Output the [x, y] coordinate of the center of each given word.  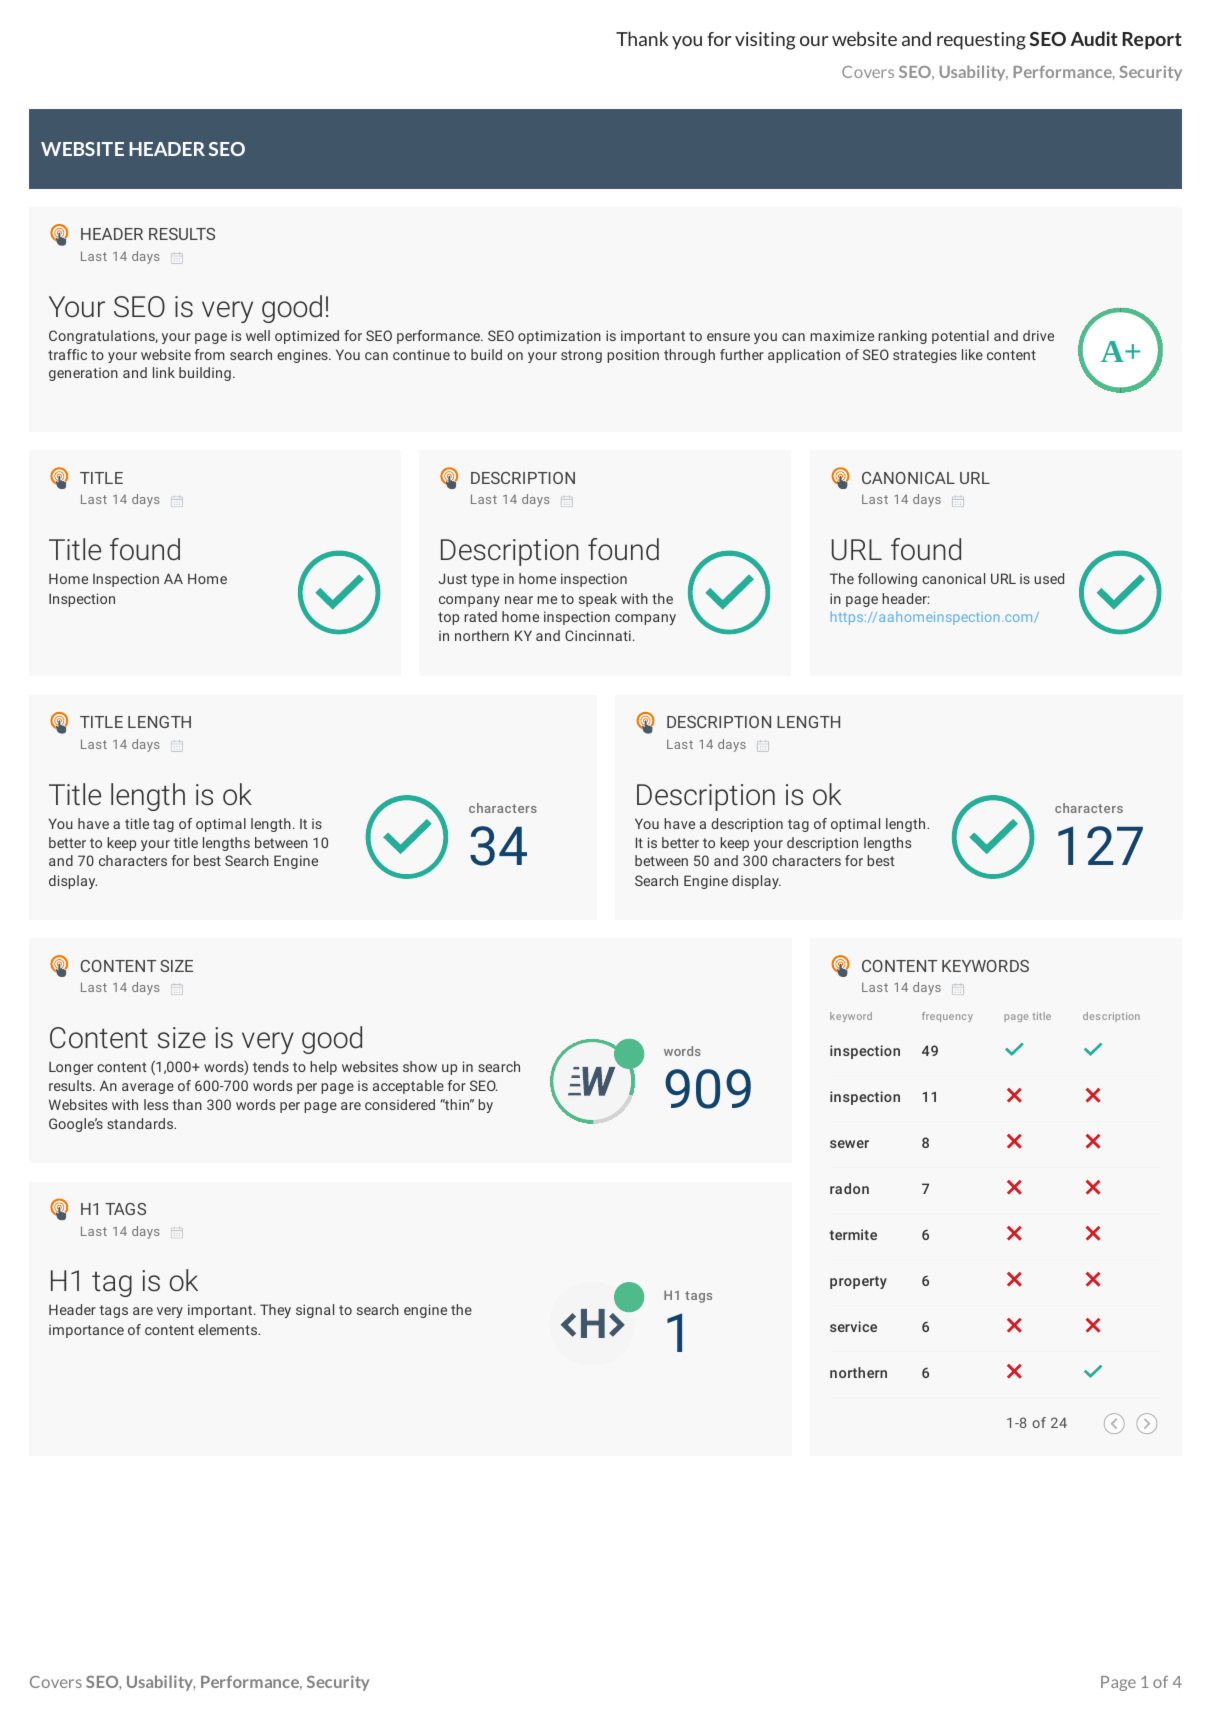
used [1049, 578]
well [258, 335]
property [858, 1282]
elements [229, 1329]
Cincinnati [598, 635]
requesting [981, 41]
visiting [765, 41]
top [448, 618]
